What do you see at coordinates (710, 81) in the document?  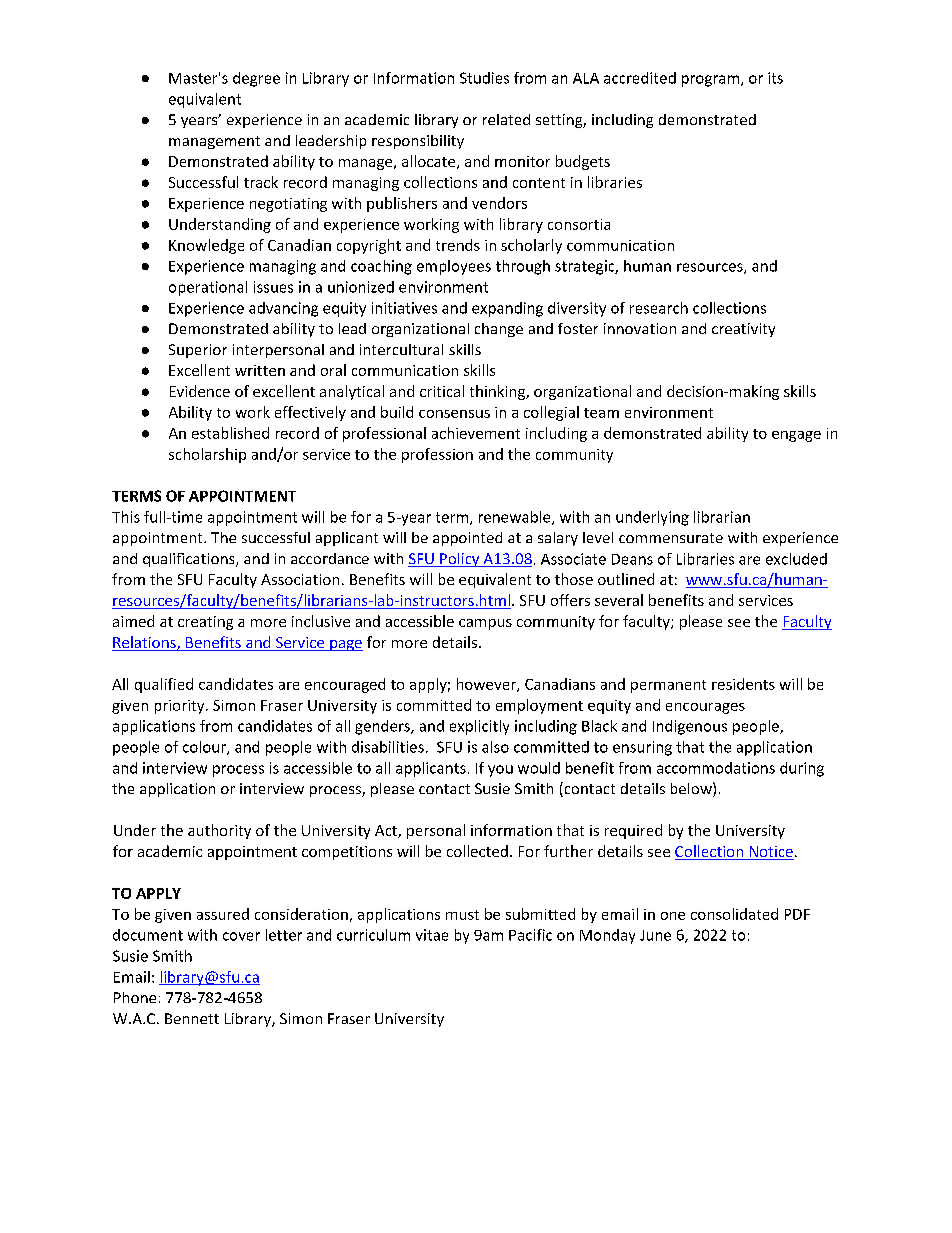 I see `program` at bounding box center [710, 81].
